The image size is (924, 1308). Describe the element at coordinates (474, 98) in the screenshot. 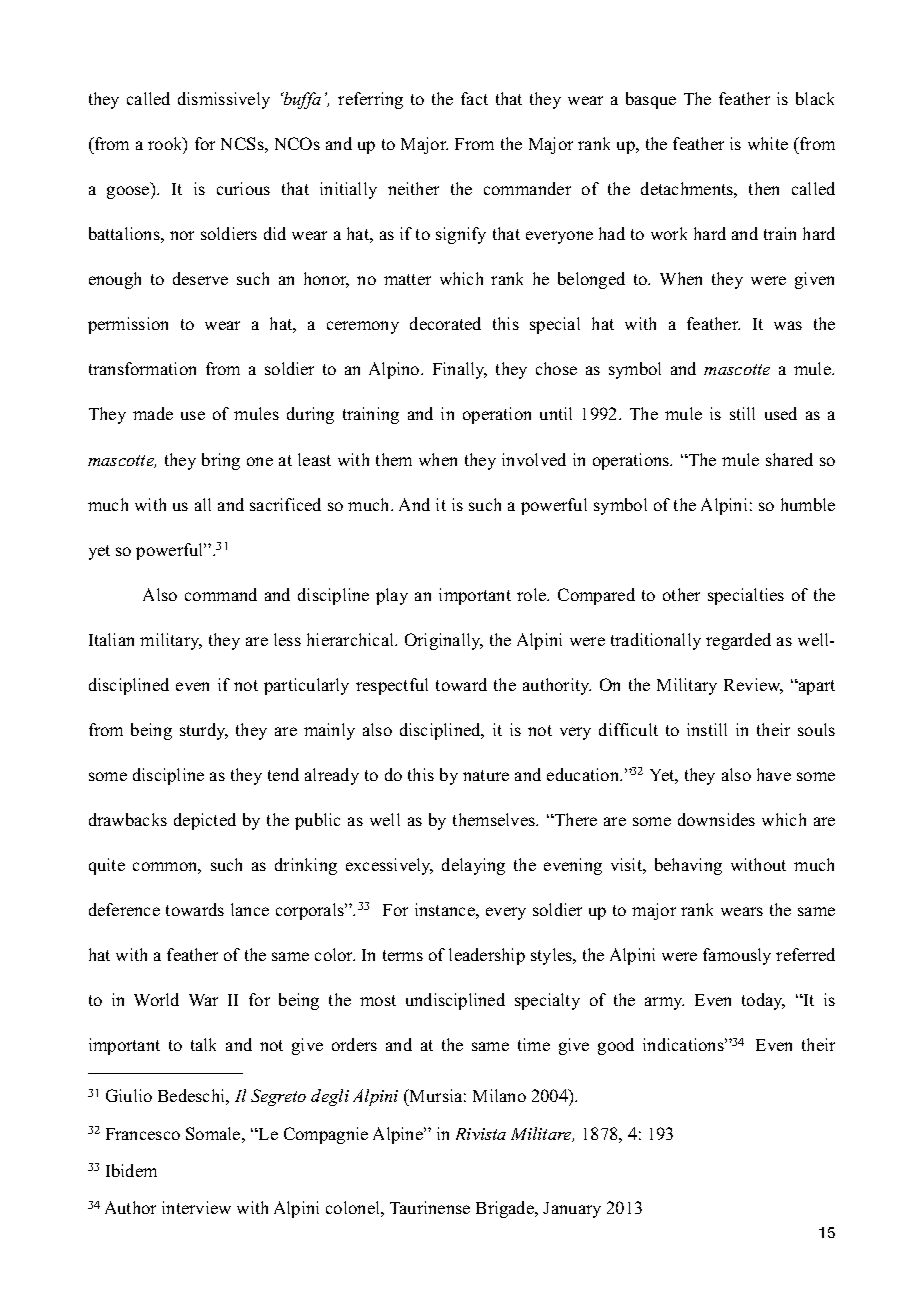

I see `fact` at that location.
